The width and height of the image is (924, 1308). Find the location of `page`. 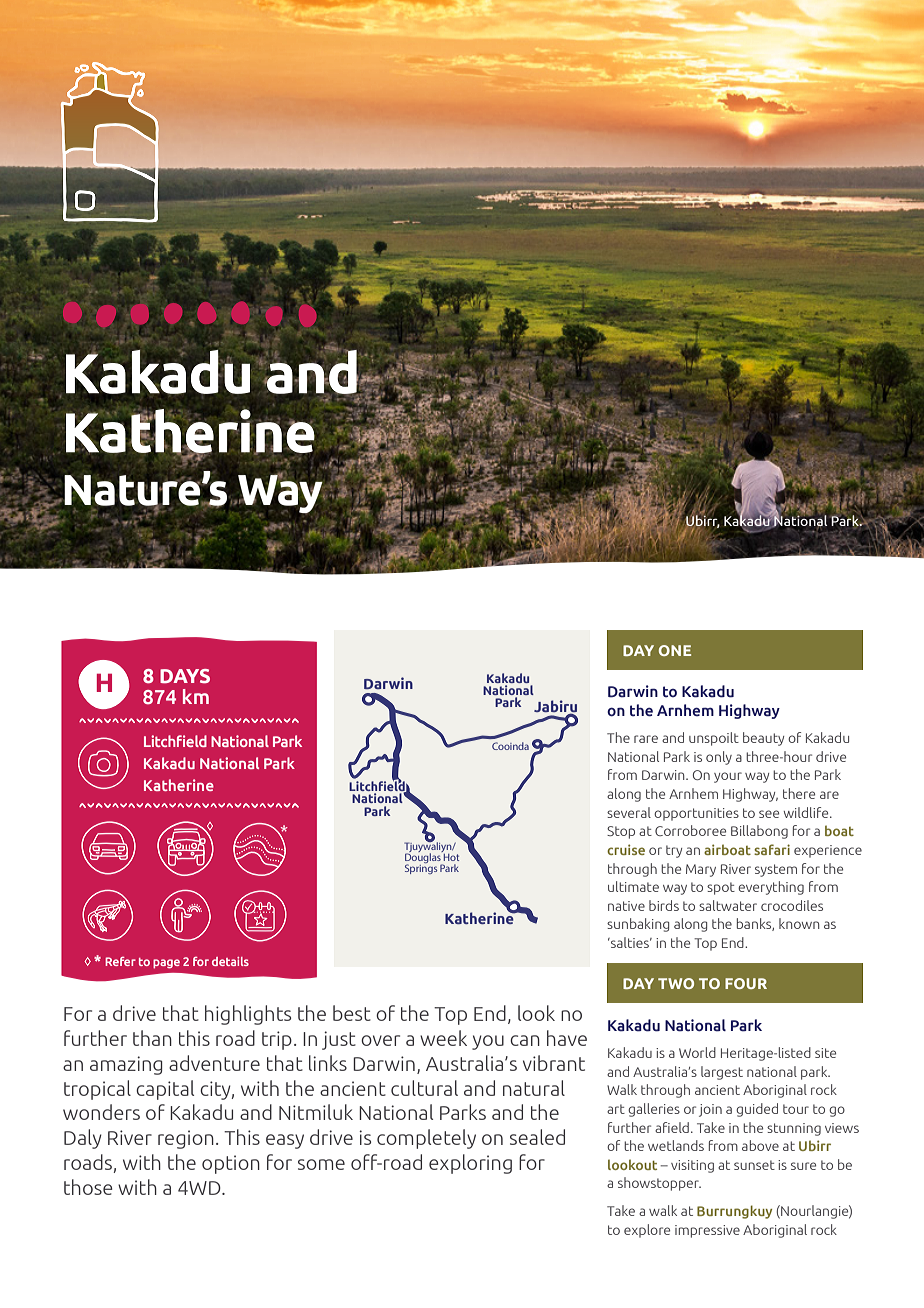

page is located at coordinates (166, 964).
